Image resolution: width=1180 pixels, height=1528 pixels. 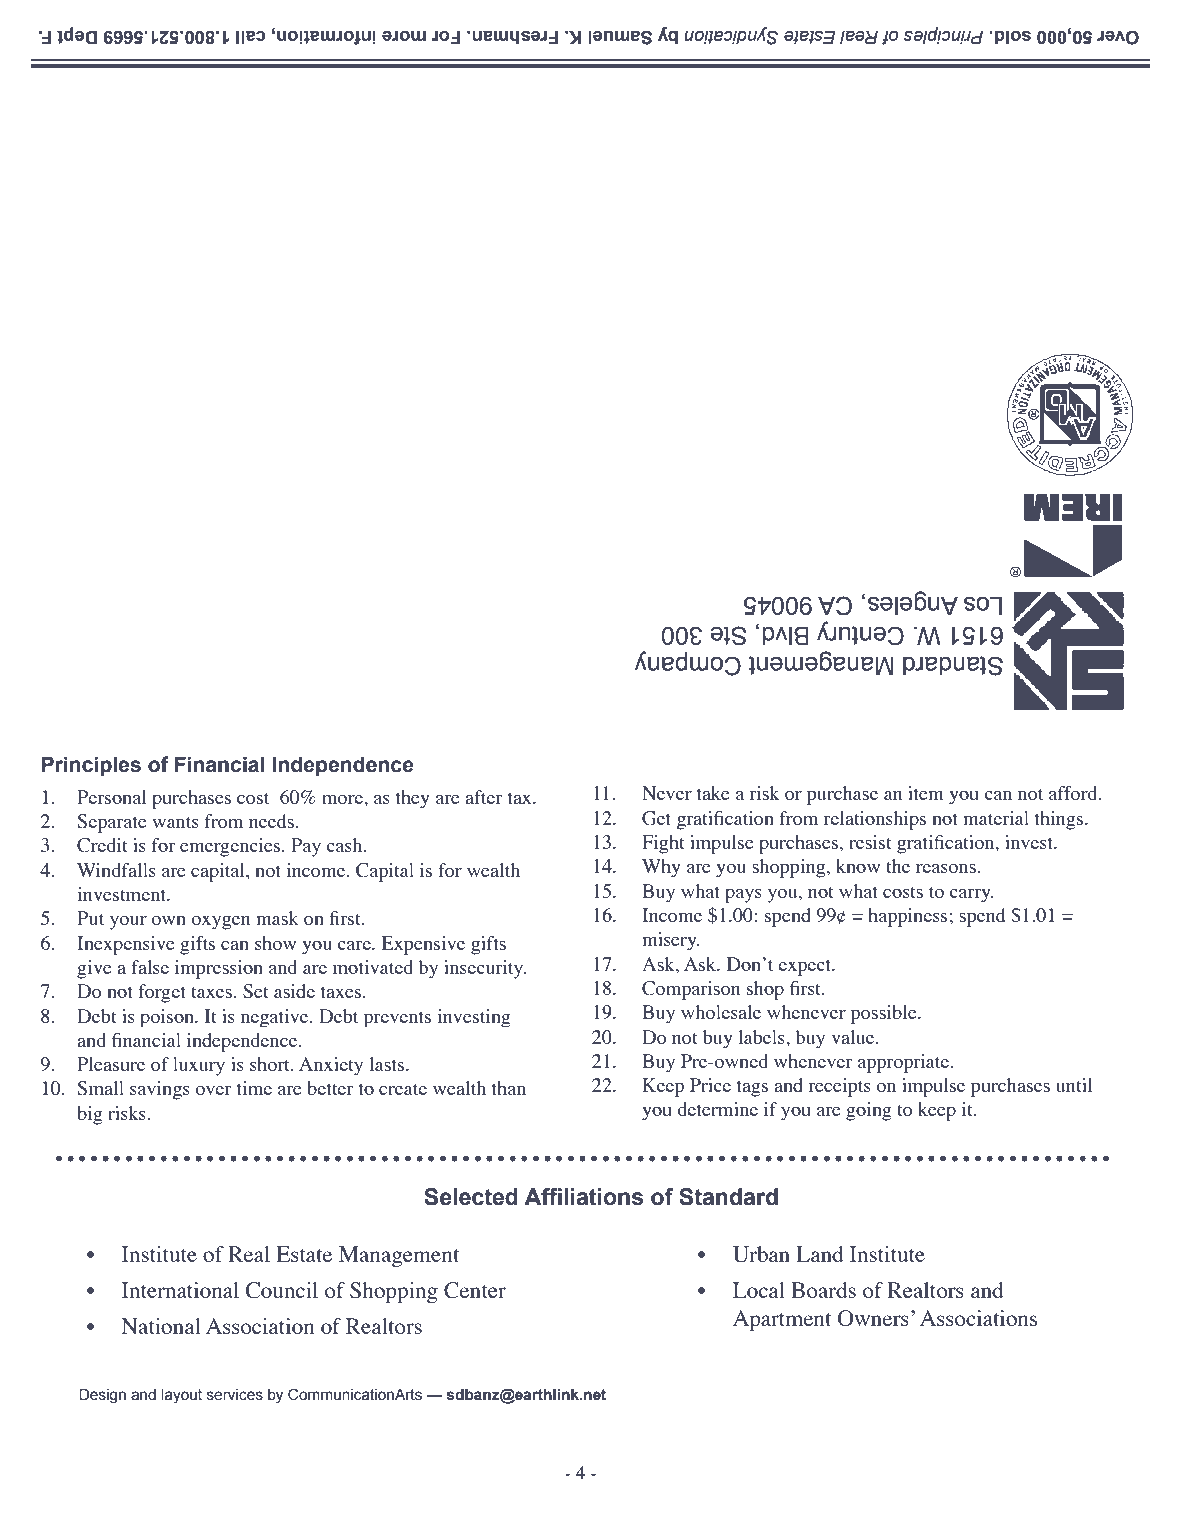 What do you see at coordinates (162, 993) in the page?
I see `forget` at bounding box center [162, 993].
